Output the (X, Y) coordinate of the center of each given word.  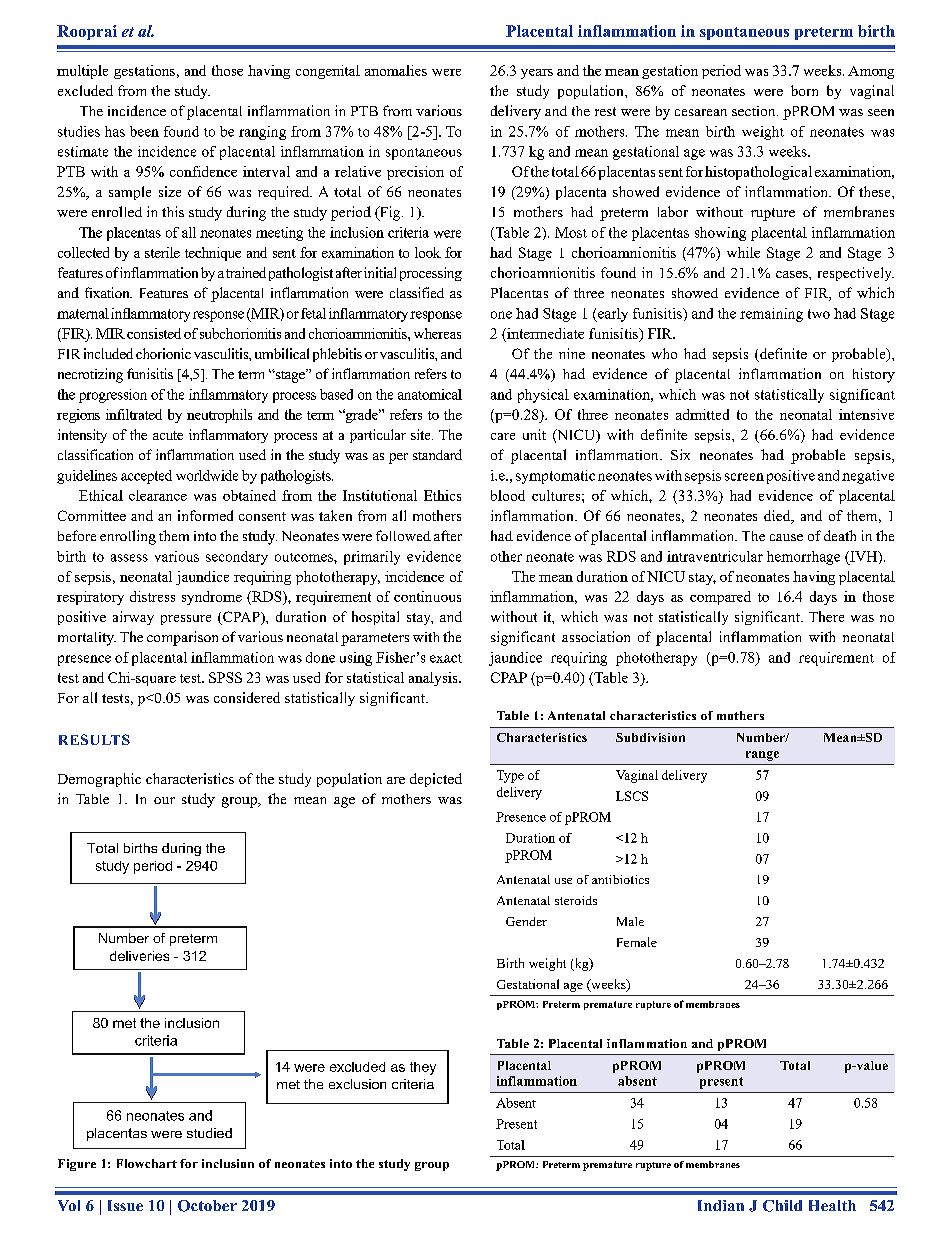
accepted (146, 477)
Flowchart (147, 1163)
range (762, 756)
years (537, 74)
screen (744, 477)
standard (437, 454)
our (164, 800)
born (804, 90)
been (144, 131)
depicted (436, 780)
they (423, 1068)
